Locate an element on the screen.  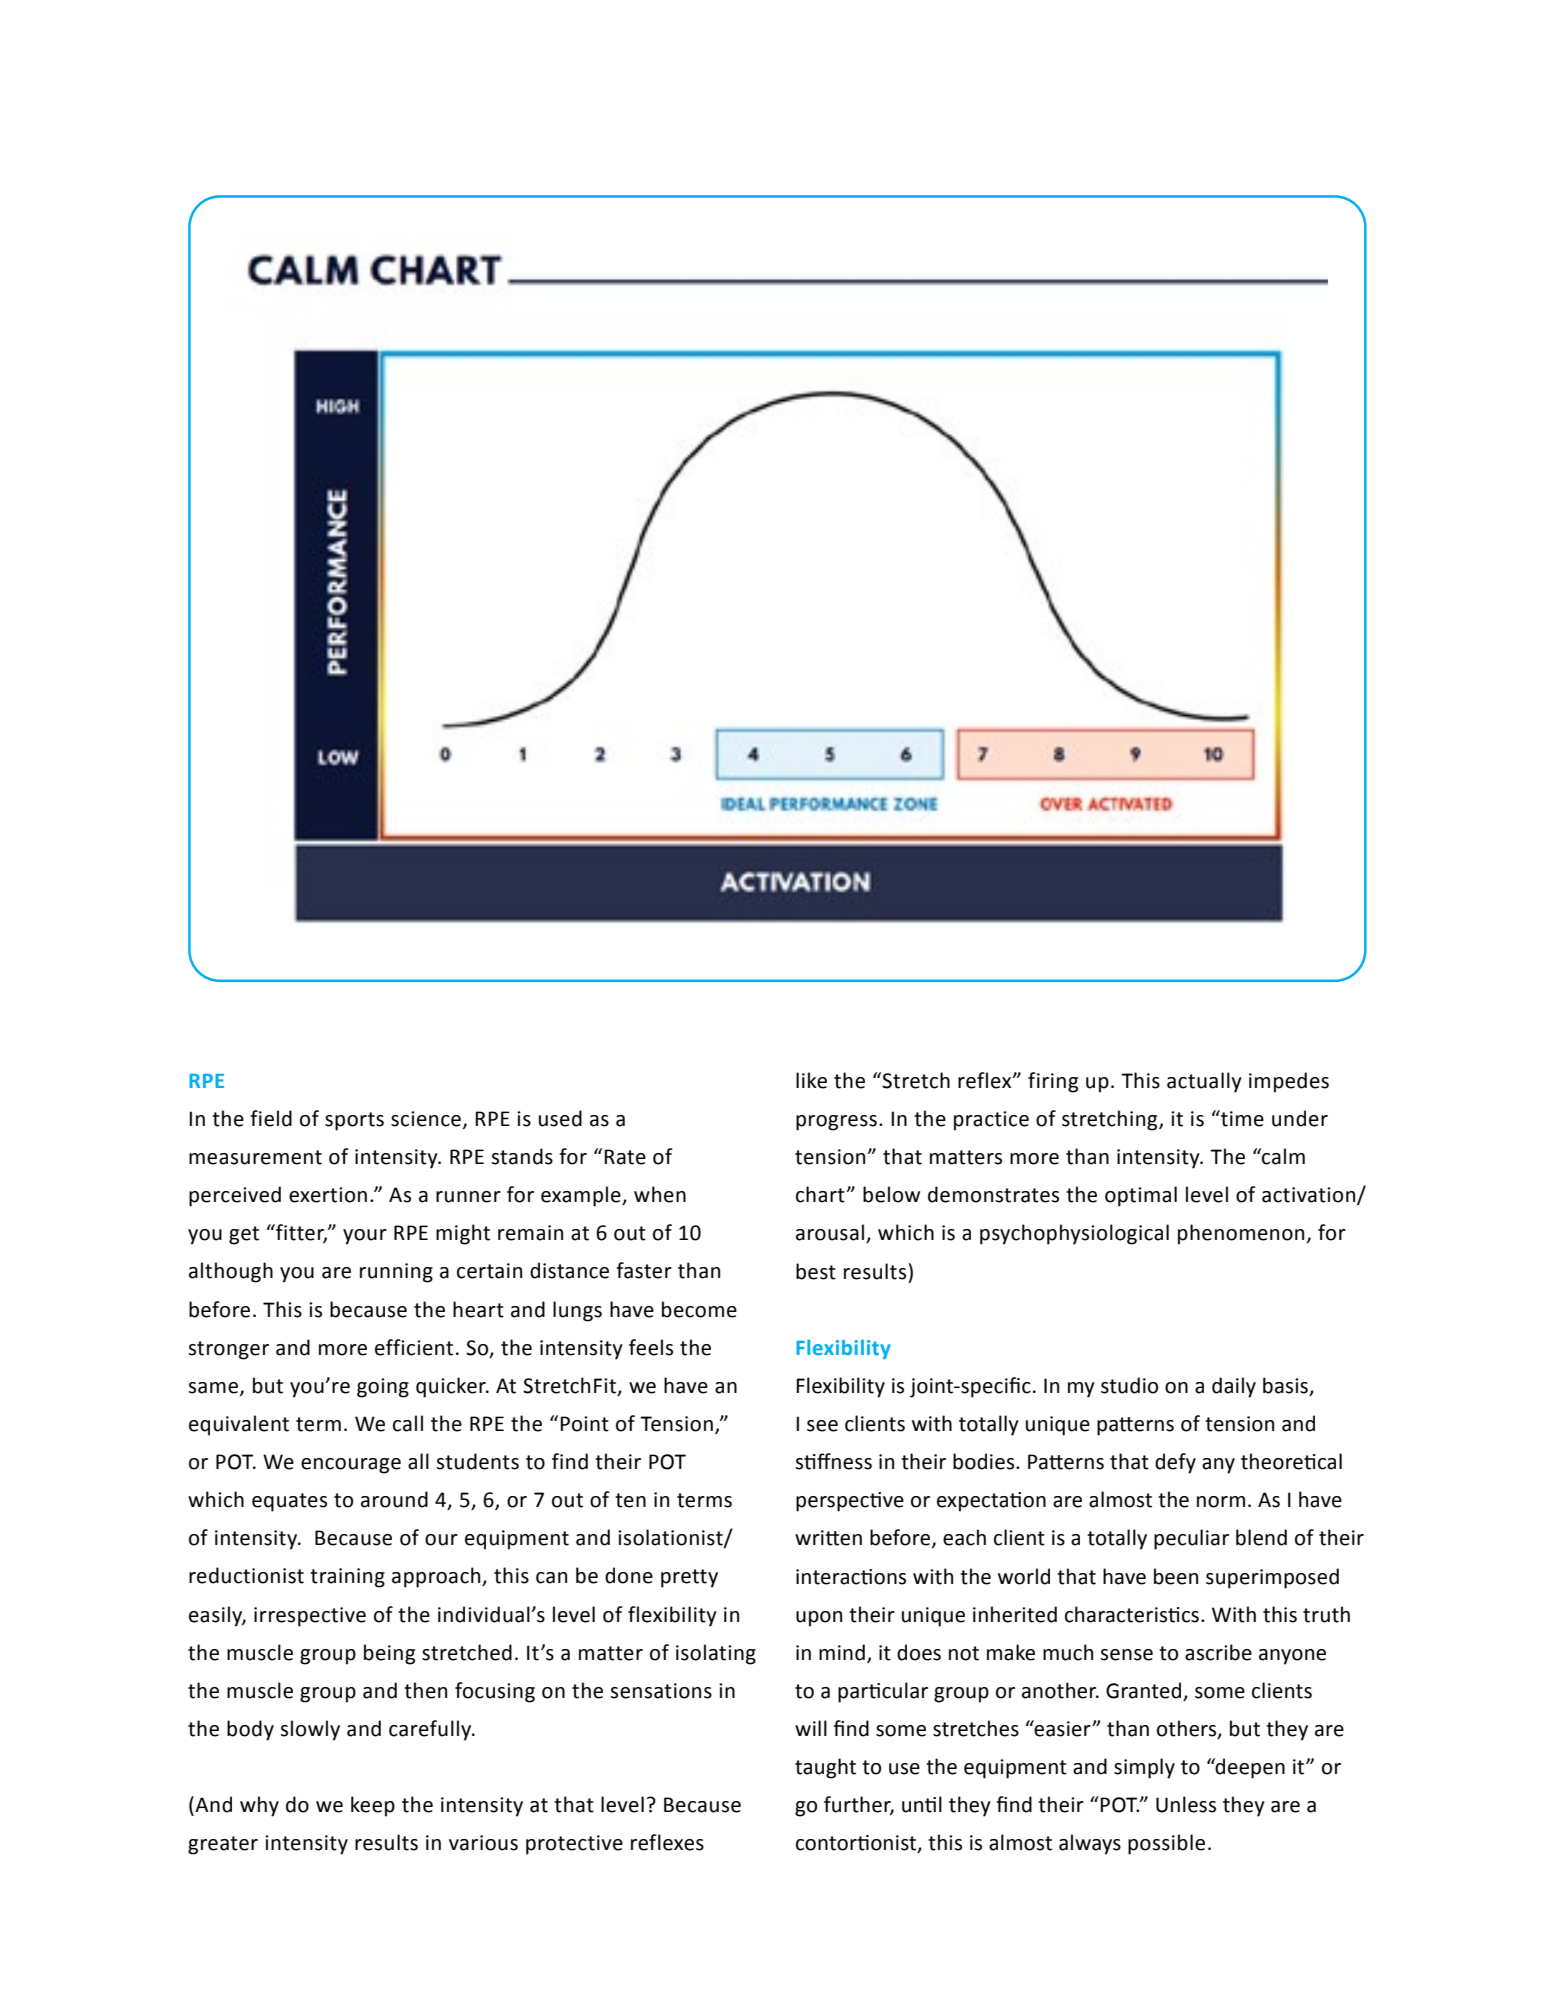
best is located at coordinates (816, 1271).
